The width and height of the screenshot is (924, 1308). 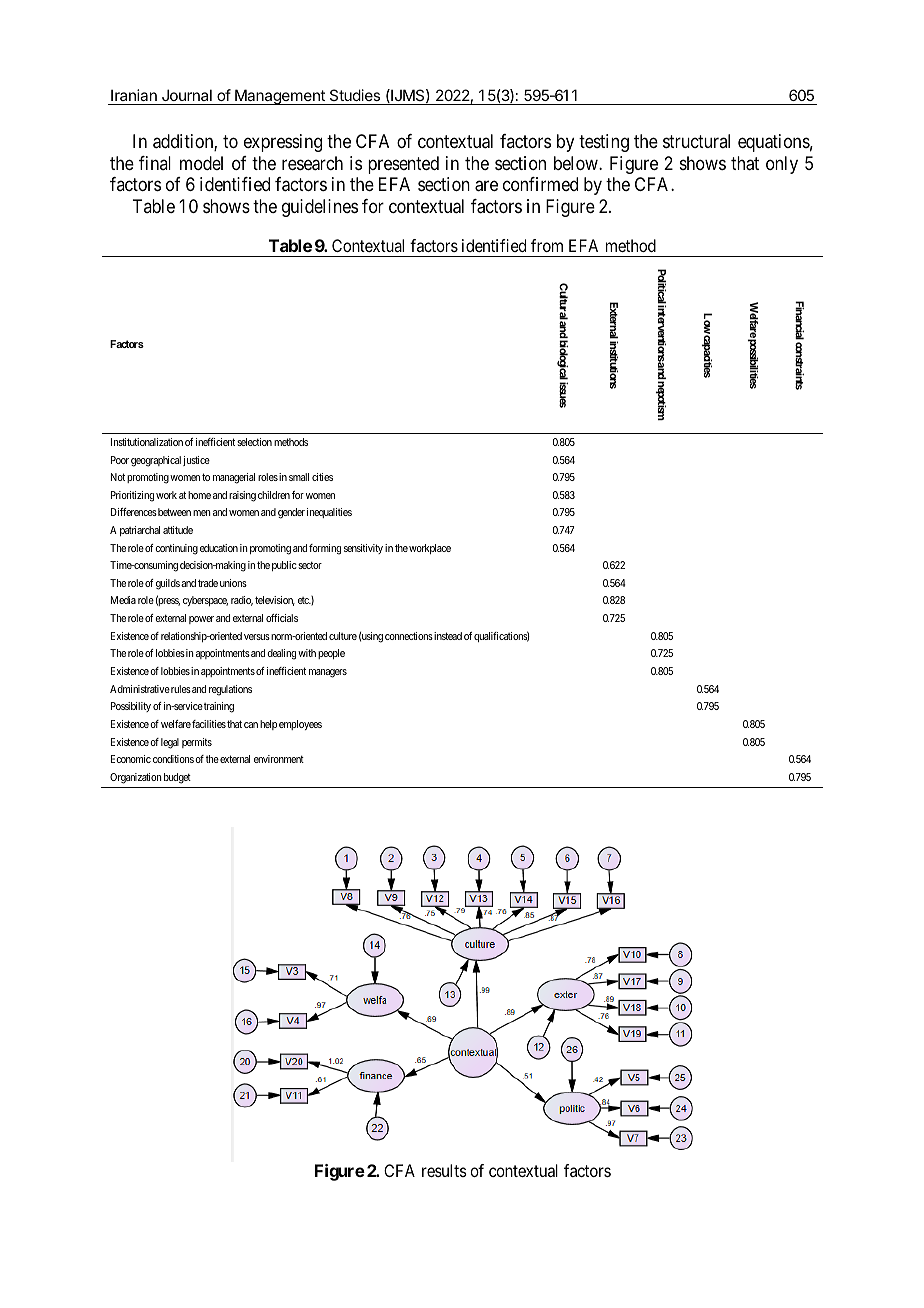 I want to click on presented, so click(x=403, y=165).
